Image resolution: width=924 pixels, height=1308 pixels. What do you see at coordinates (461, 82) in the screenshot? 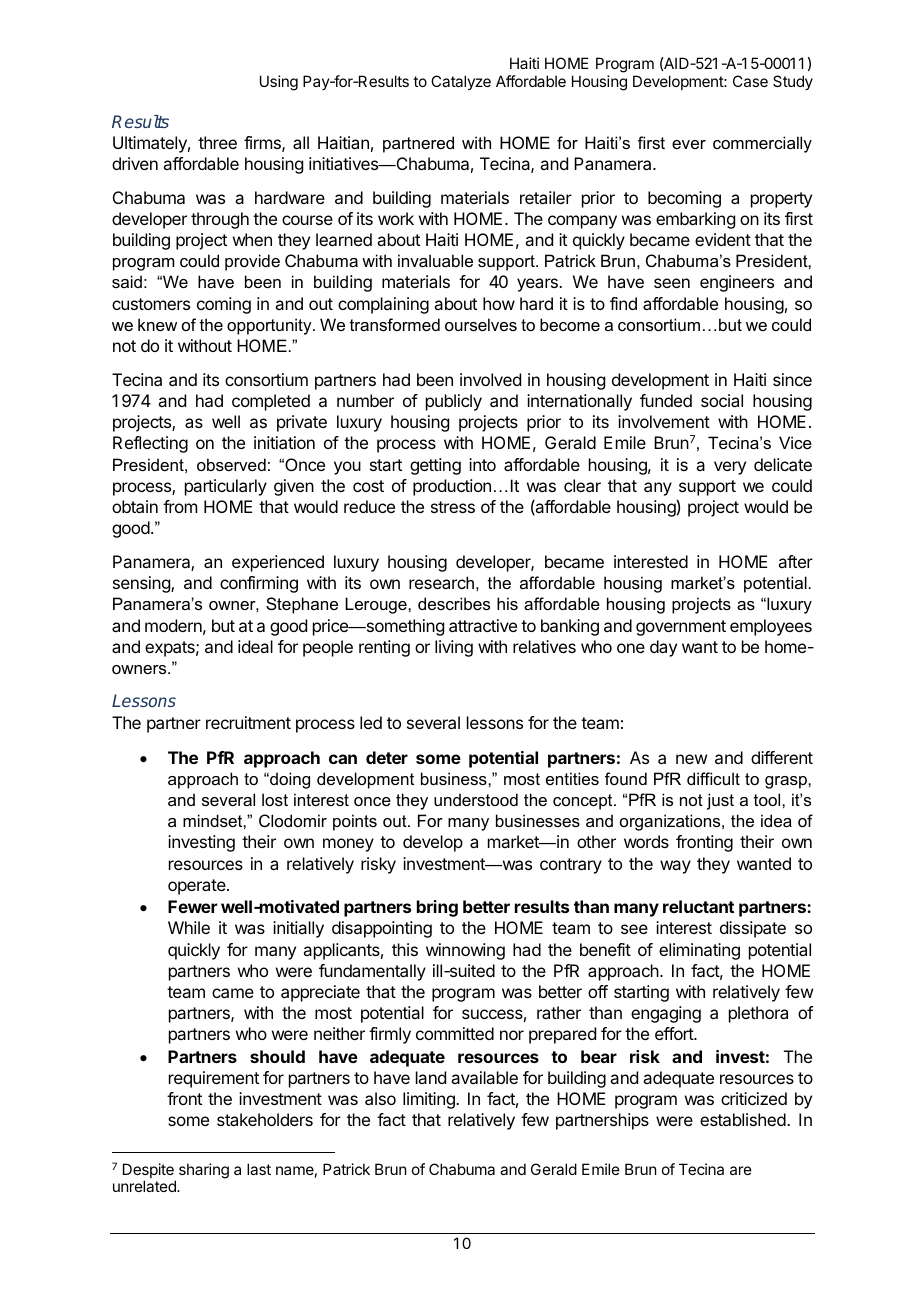
I see `Catalyze` at bounding box center [461, 82].
